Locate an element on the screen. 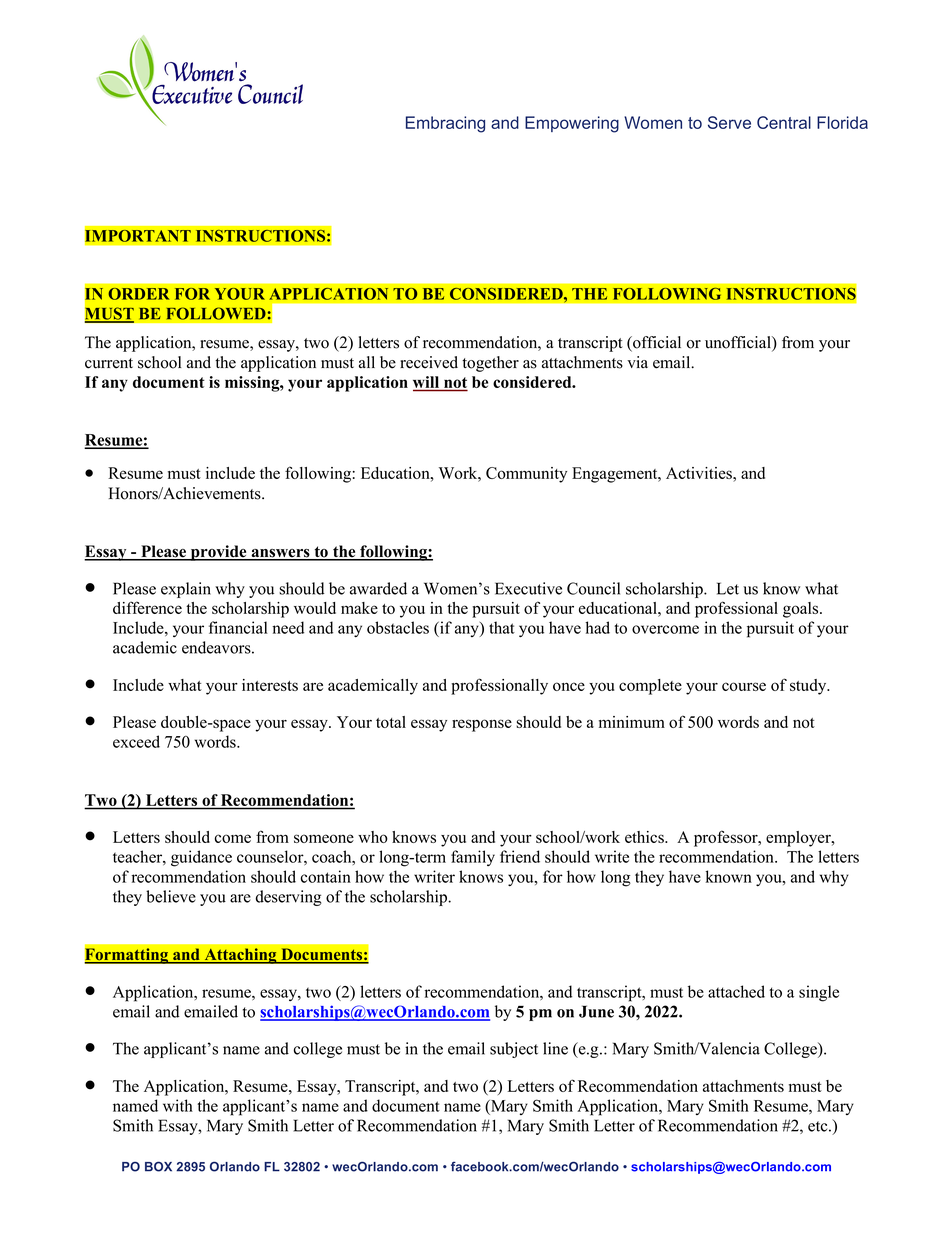  financial is located at coordinates (238, 627).
